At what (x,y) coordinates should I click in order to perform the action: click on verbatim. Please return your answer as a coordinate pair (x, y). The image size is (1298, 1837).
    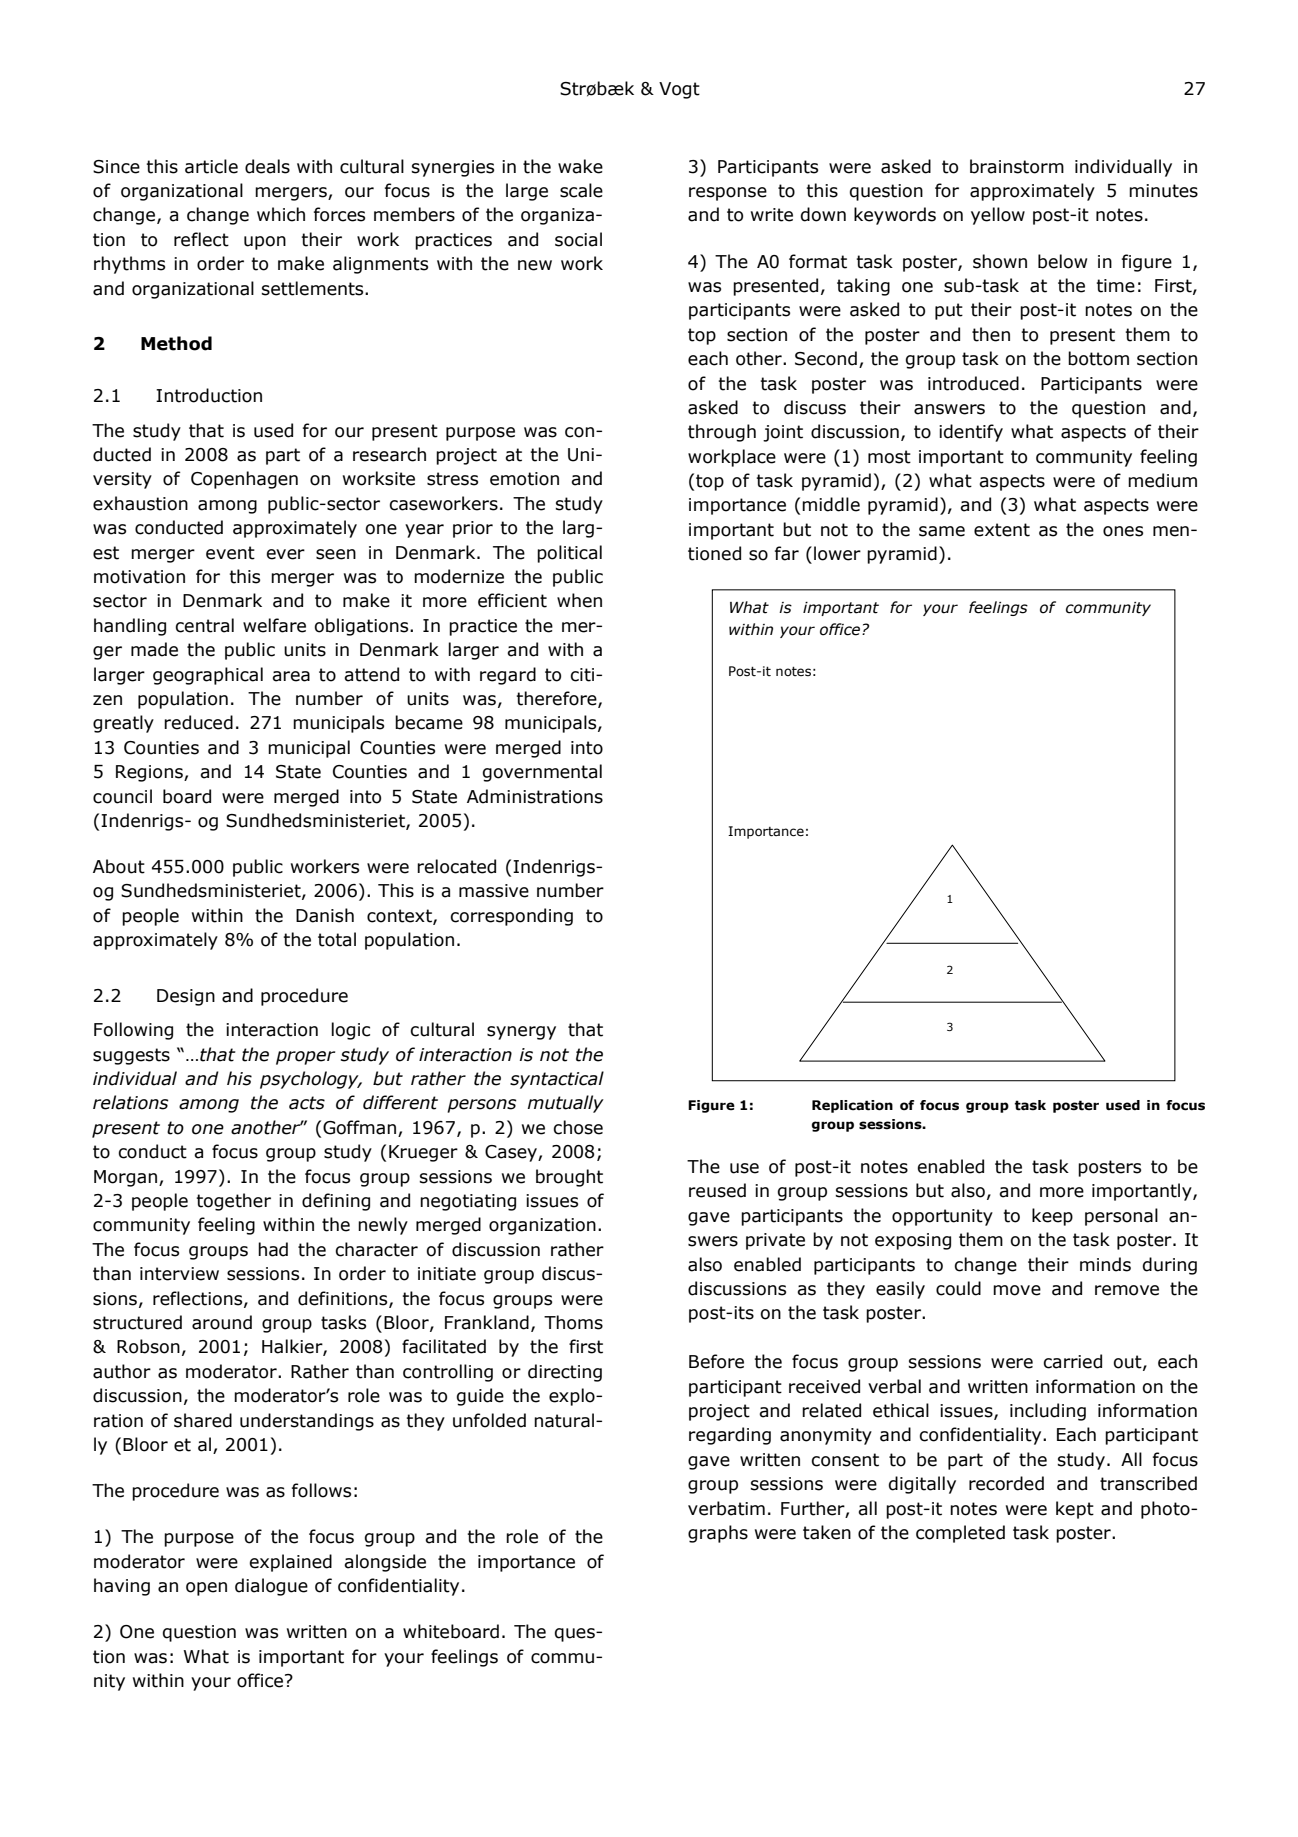
    Looking at the image, I should click on (726, 1508).
